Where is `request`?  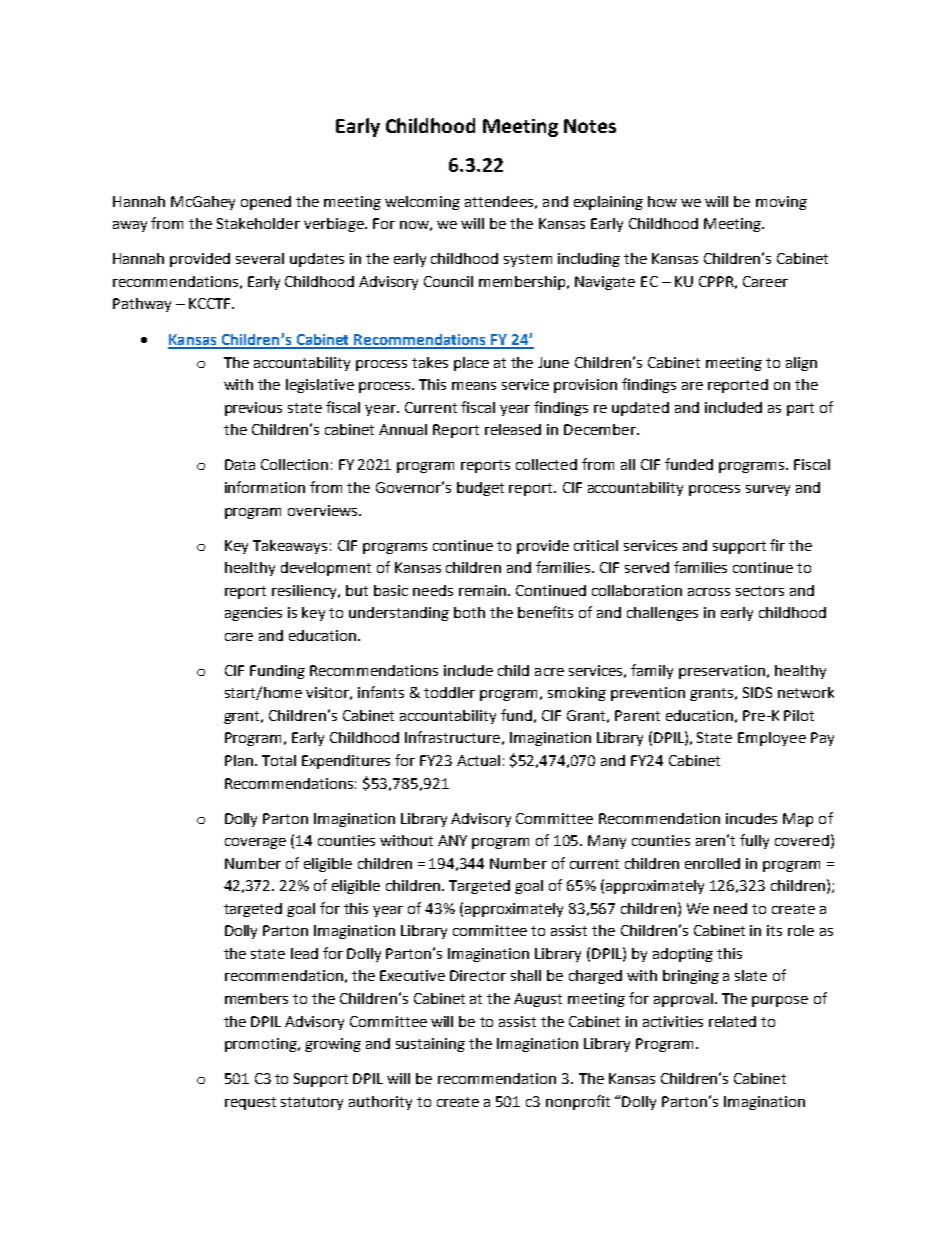 request is located at coordinates (250, 1103).
